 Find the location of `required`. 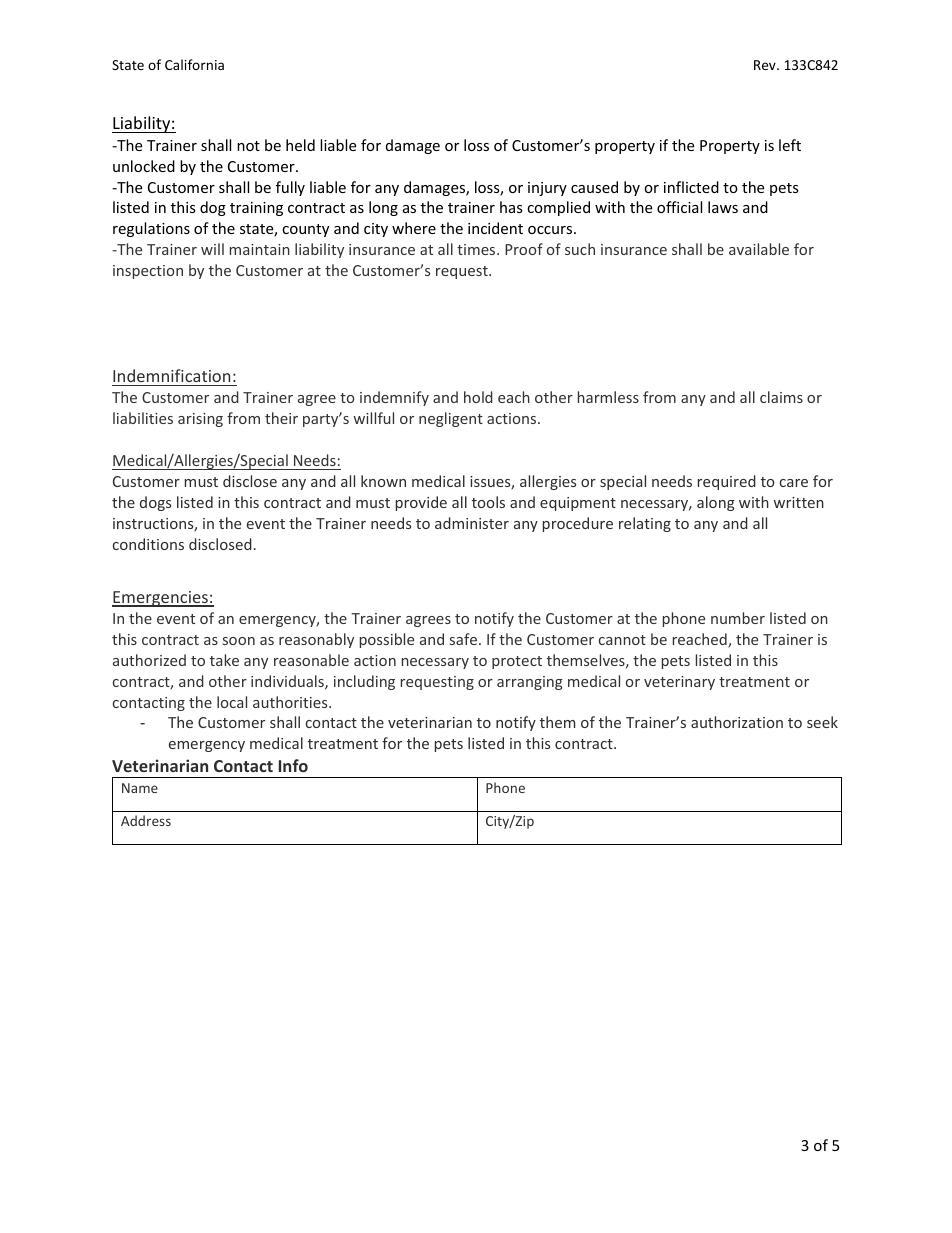

required is located at coordinates (727, 482).
